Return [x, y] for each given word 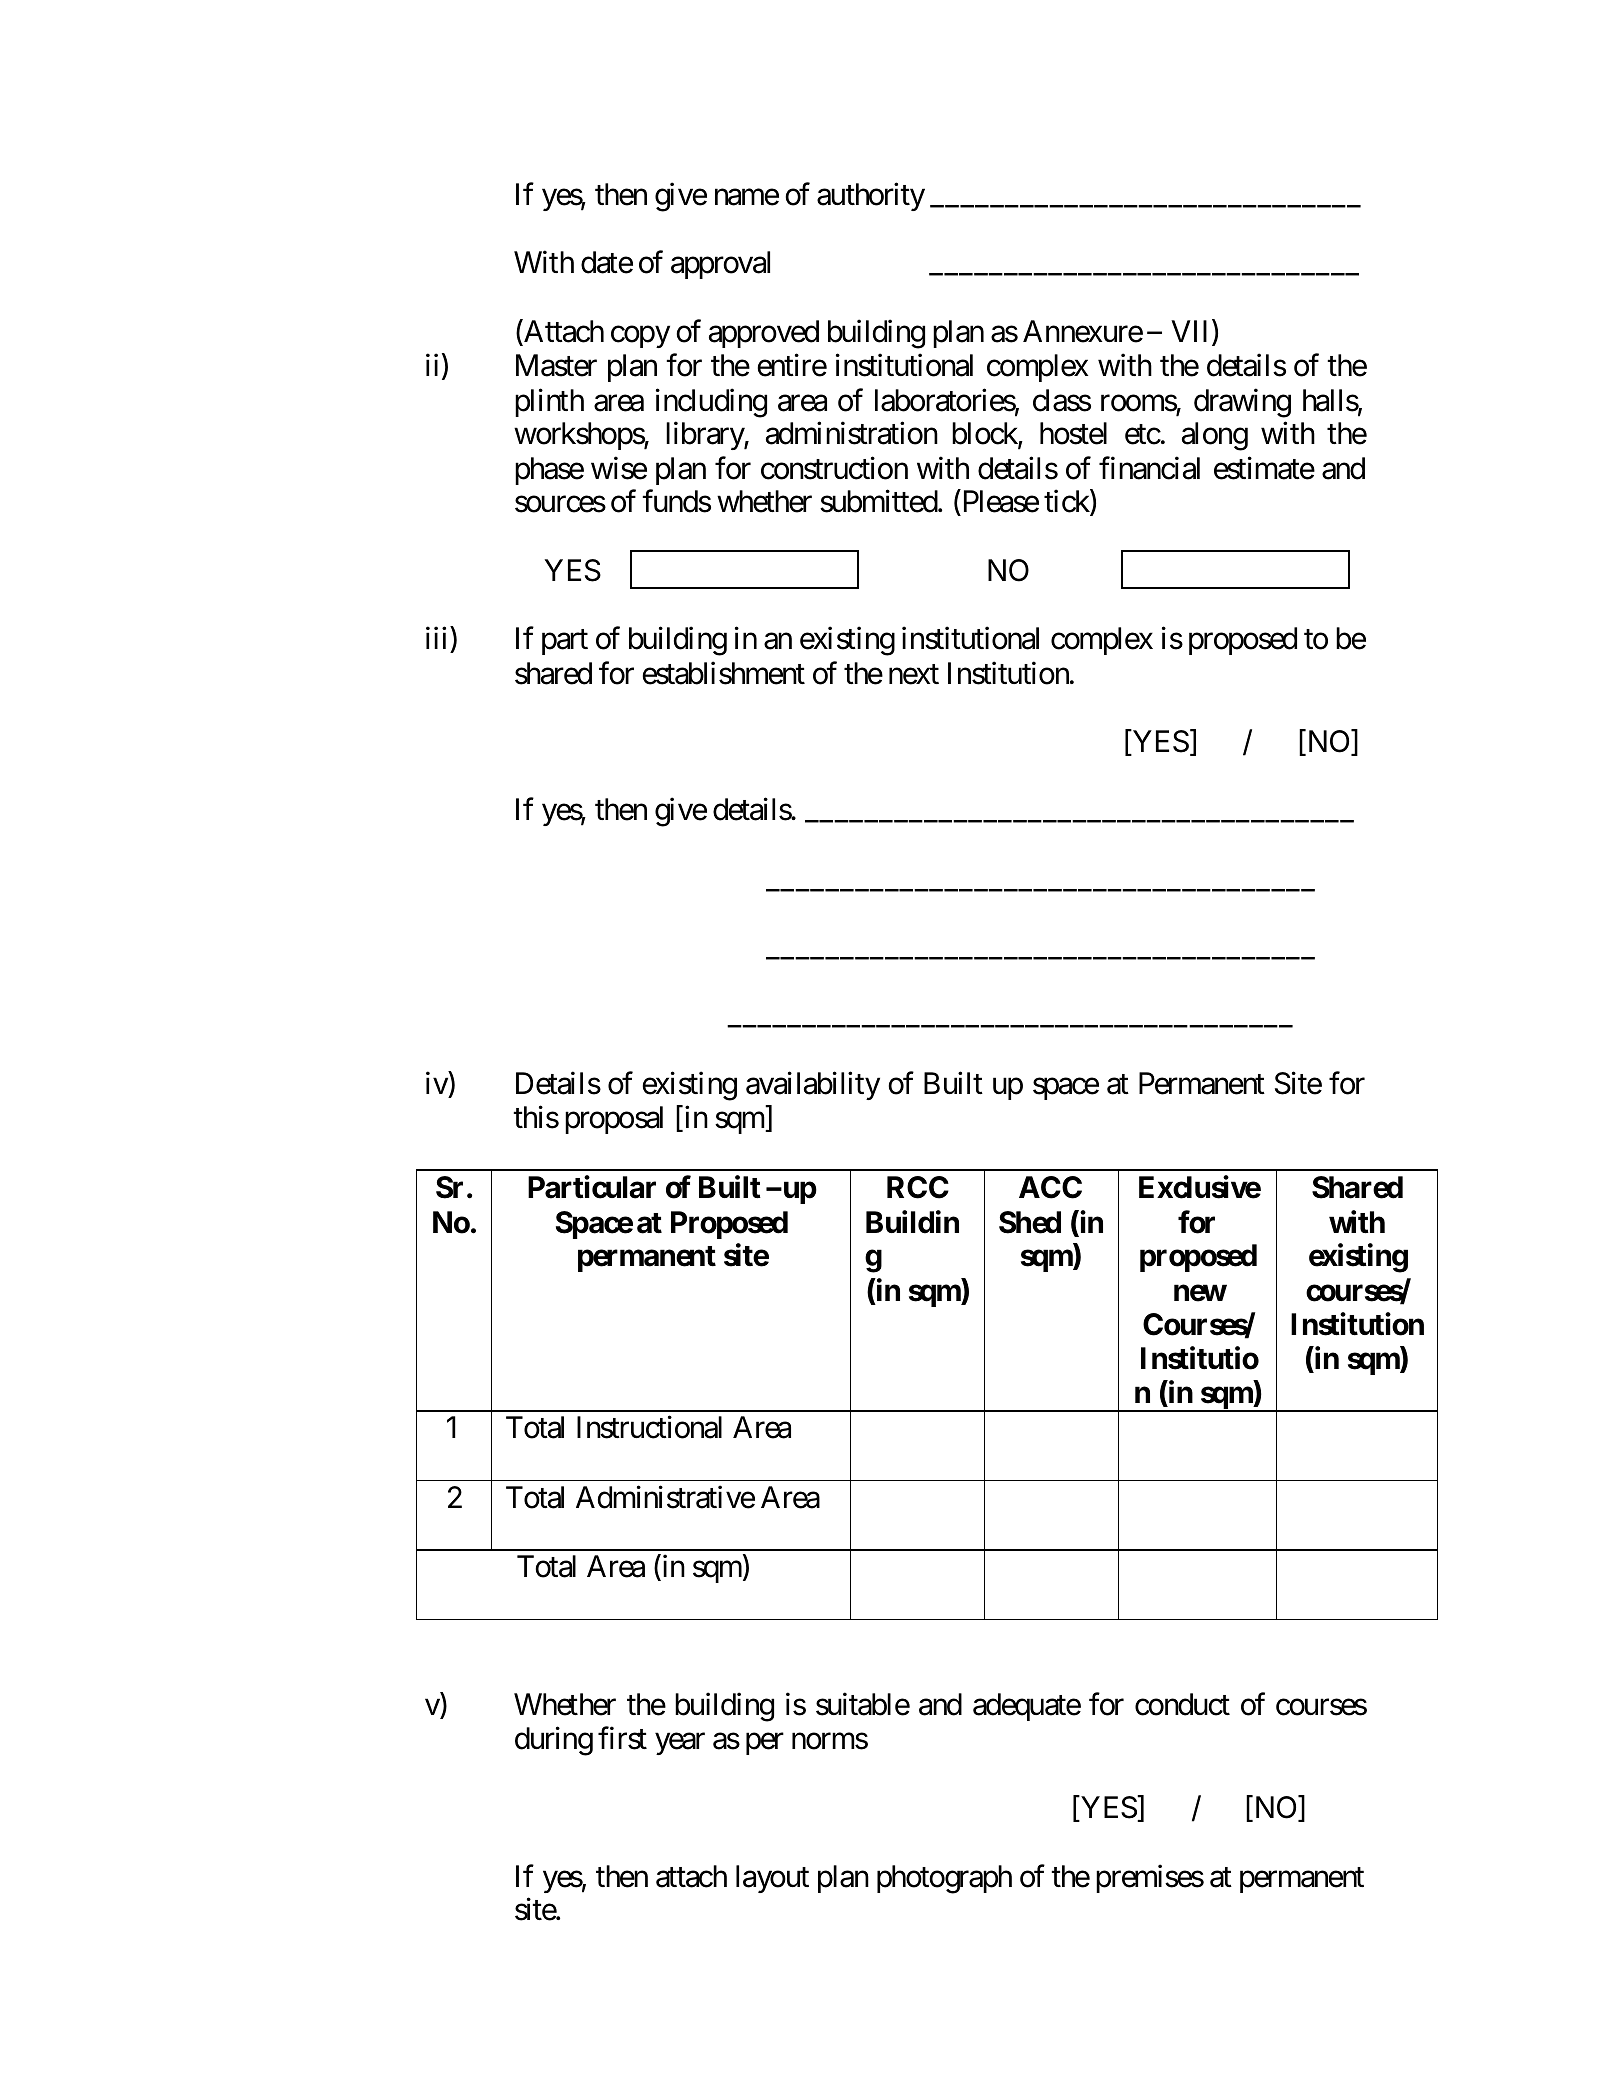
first [622, 1738]
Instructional [649, 1427]
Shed [1030, 1222]
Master [556, 365]
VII [1192, 332]
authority [871, 197]
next [914, 675]
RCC [918, 1187]
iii [436, 638]
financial [1149, 468]
